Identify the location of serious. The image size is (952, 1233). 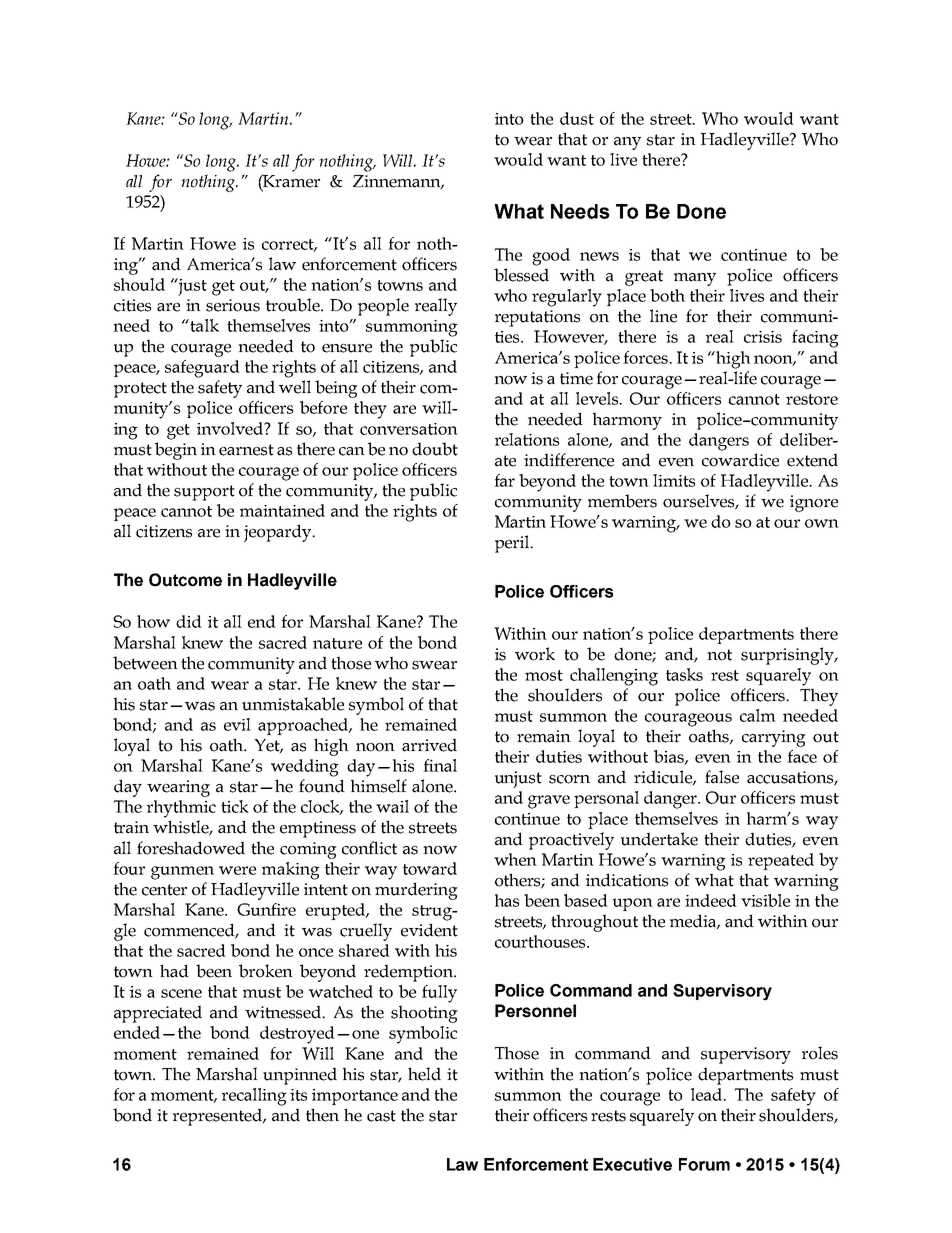
(233, 305).
